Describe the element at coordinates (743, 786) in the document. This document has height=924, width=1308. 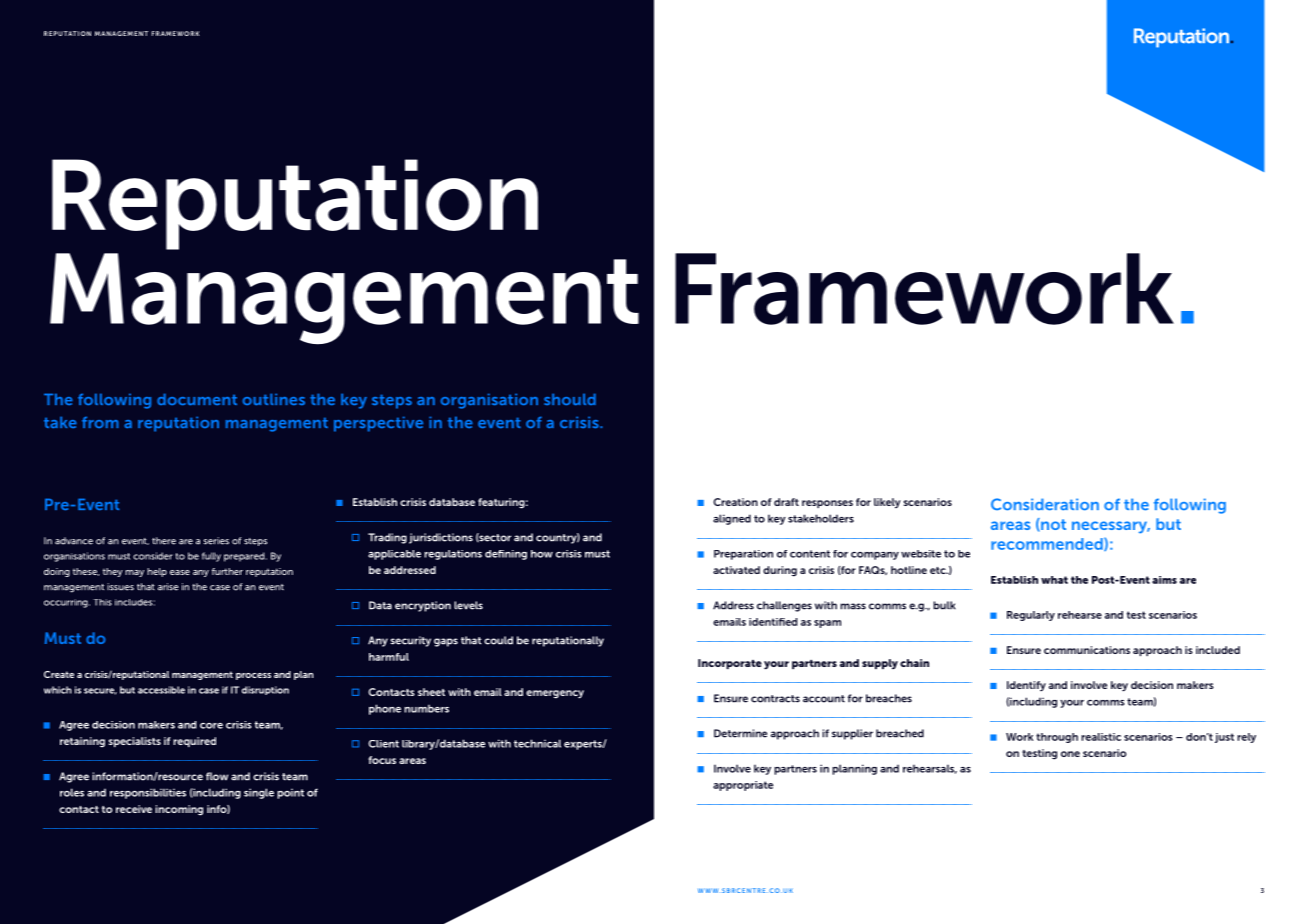
I see `appropriate` at that location.
